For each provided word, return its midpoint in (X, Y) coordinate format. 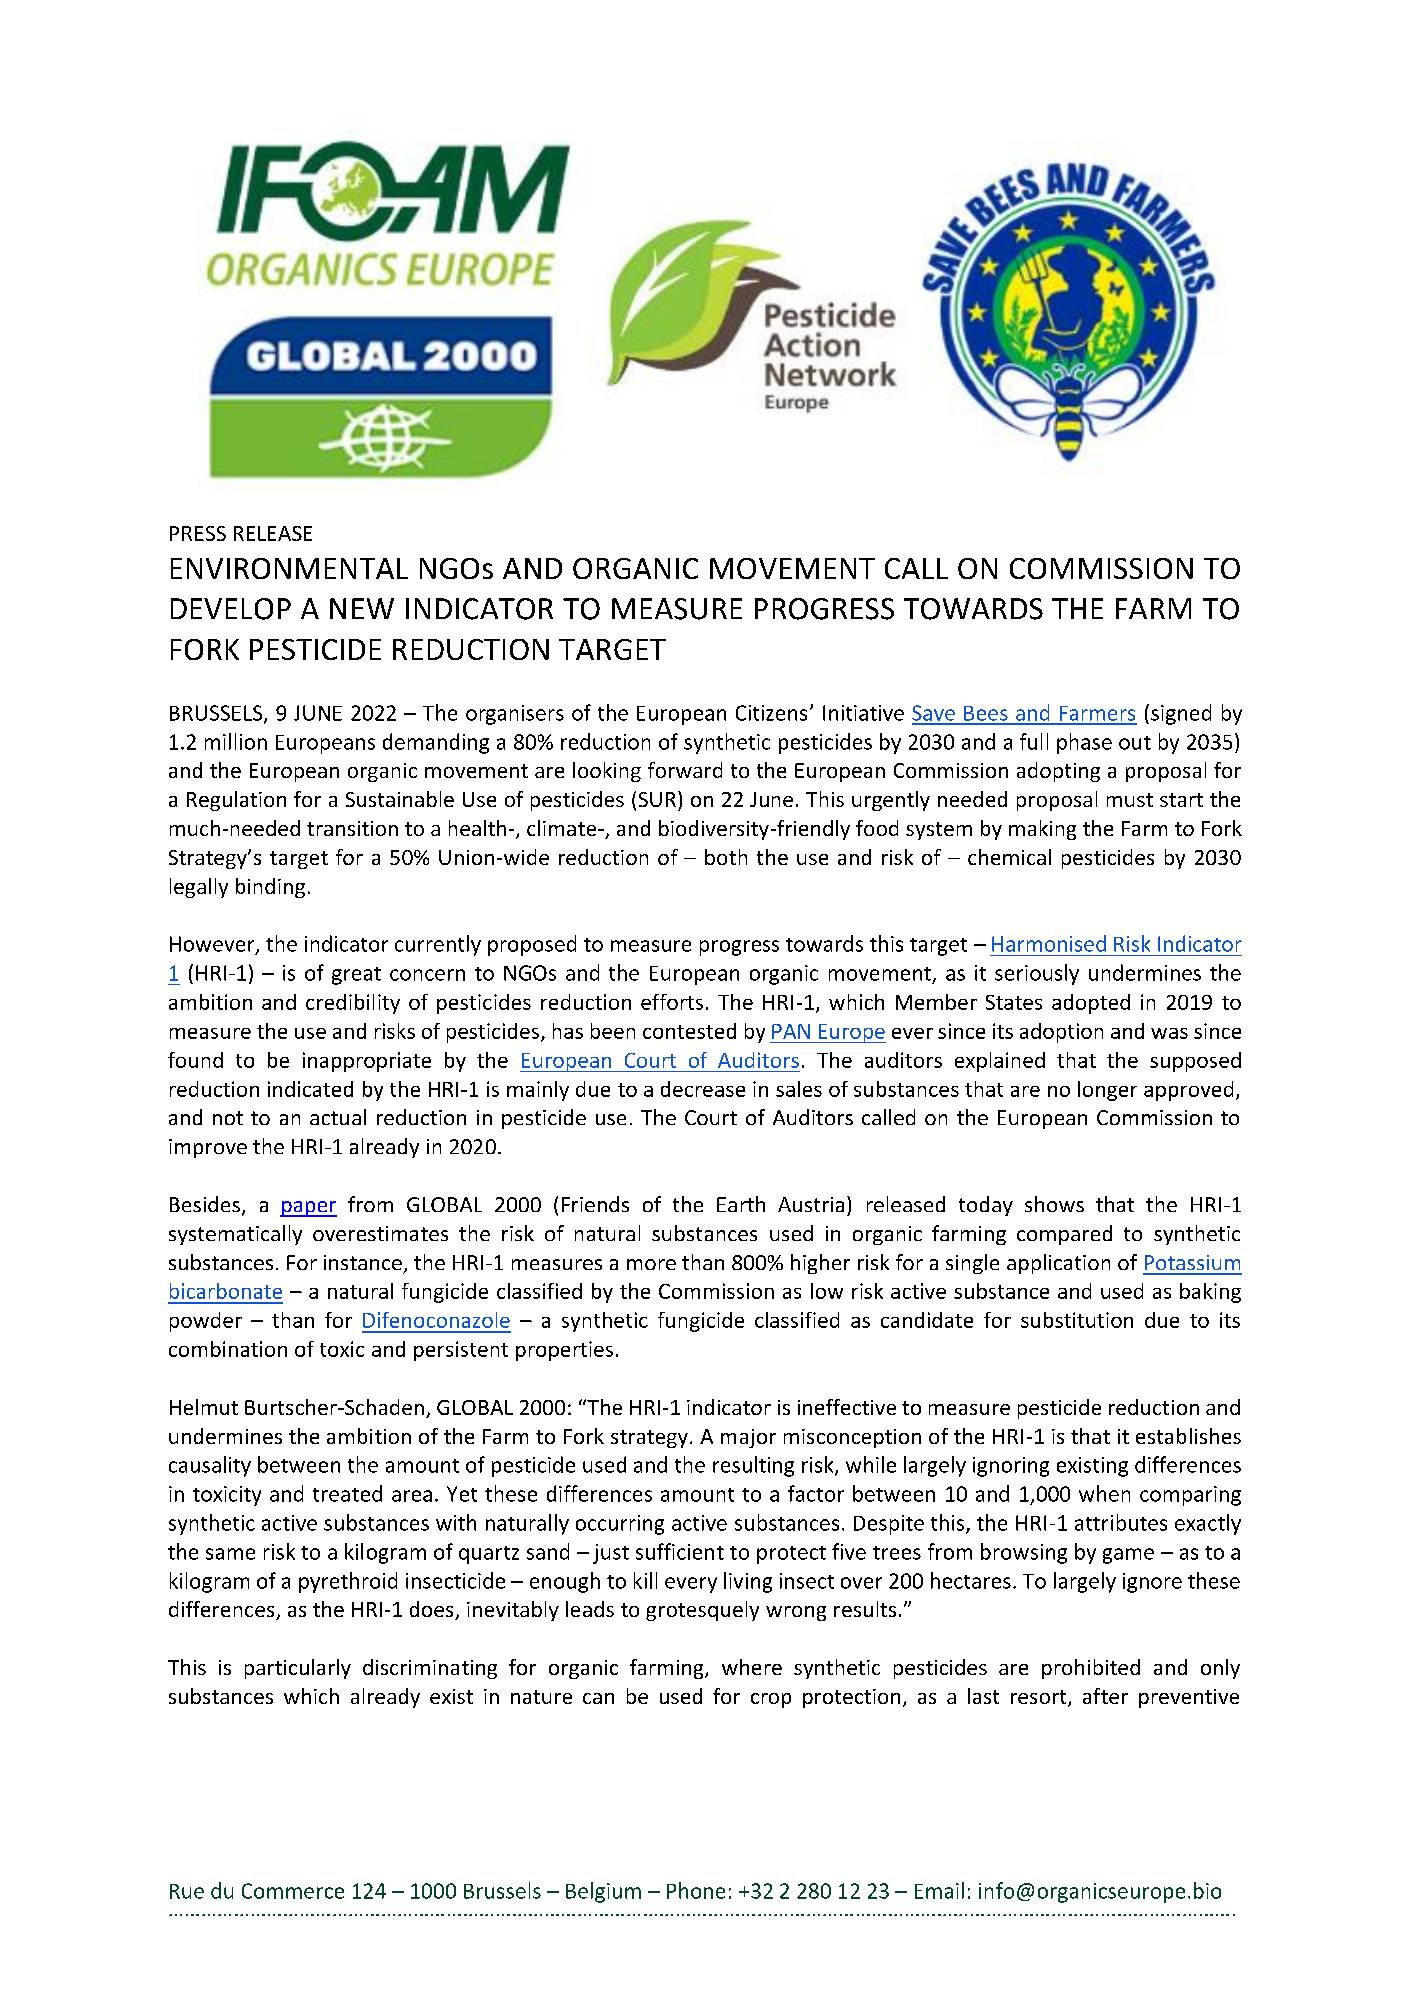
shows (1054, 1204)
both (726, 857)
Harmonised (1049, 943)
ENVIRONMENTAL (289, 568)
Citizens (771, 713)
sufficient (680, 1551)
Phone (696, 1890)
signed (1181, 714)
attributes (1121, 1522)
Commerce (293, 1891)
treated (347, 1493)
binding (270, 888)
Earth (741, 1204)
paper (308, 1209)
